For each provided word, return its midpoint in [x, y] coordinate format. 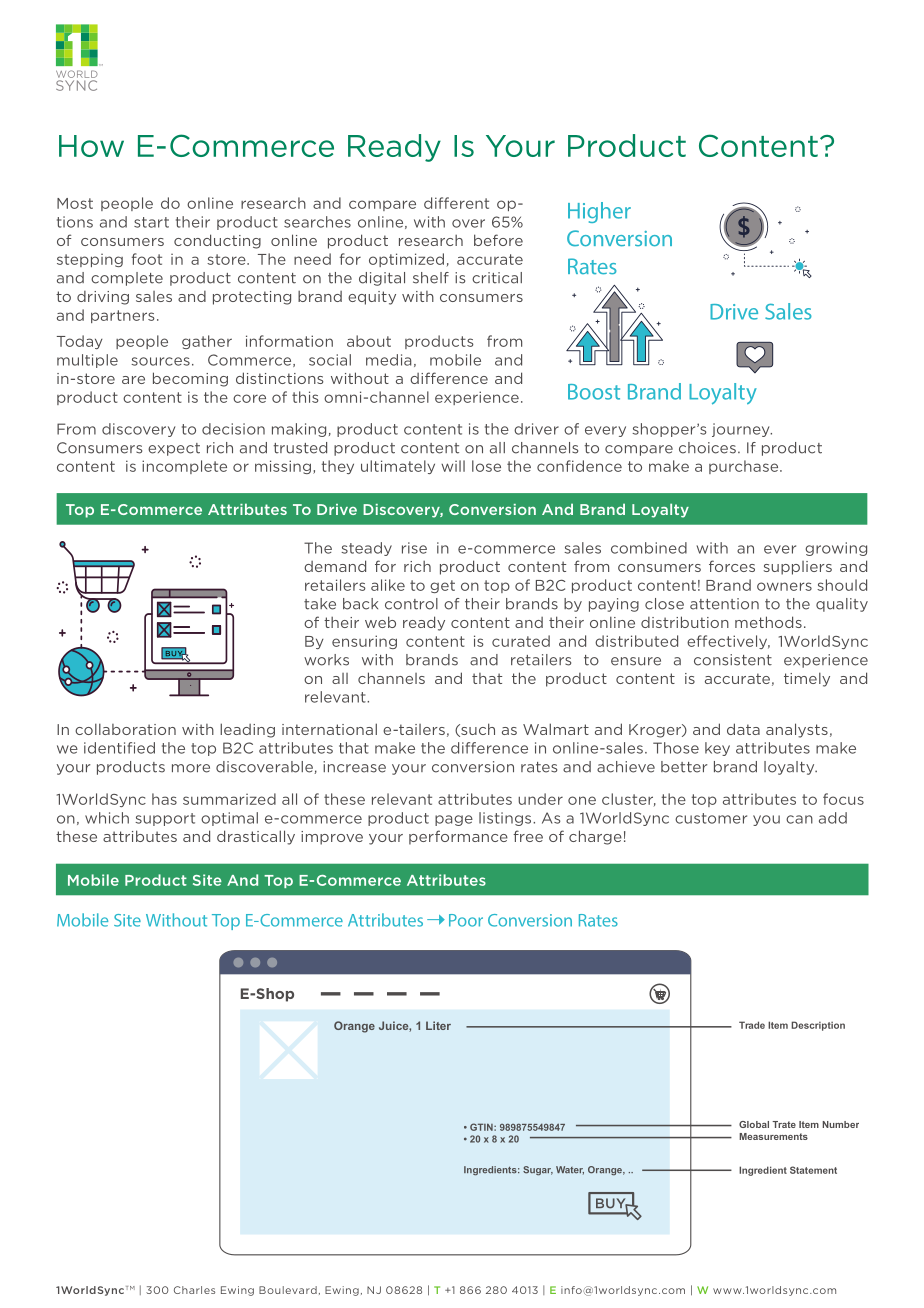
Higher [599, 212]
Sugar [538, 1171]
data [743, 729]
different [456, 203]
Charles [194, 1290]
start [151, 222]
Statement [813, 1170]
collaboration [125, 729]
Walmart [556, 729]
